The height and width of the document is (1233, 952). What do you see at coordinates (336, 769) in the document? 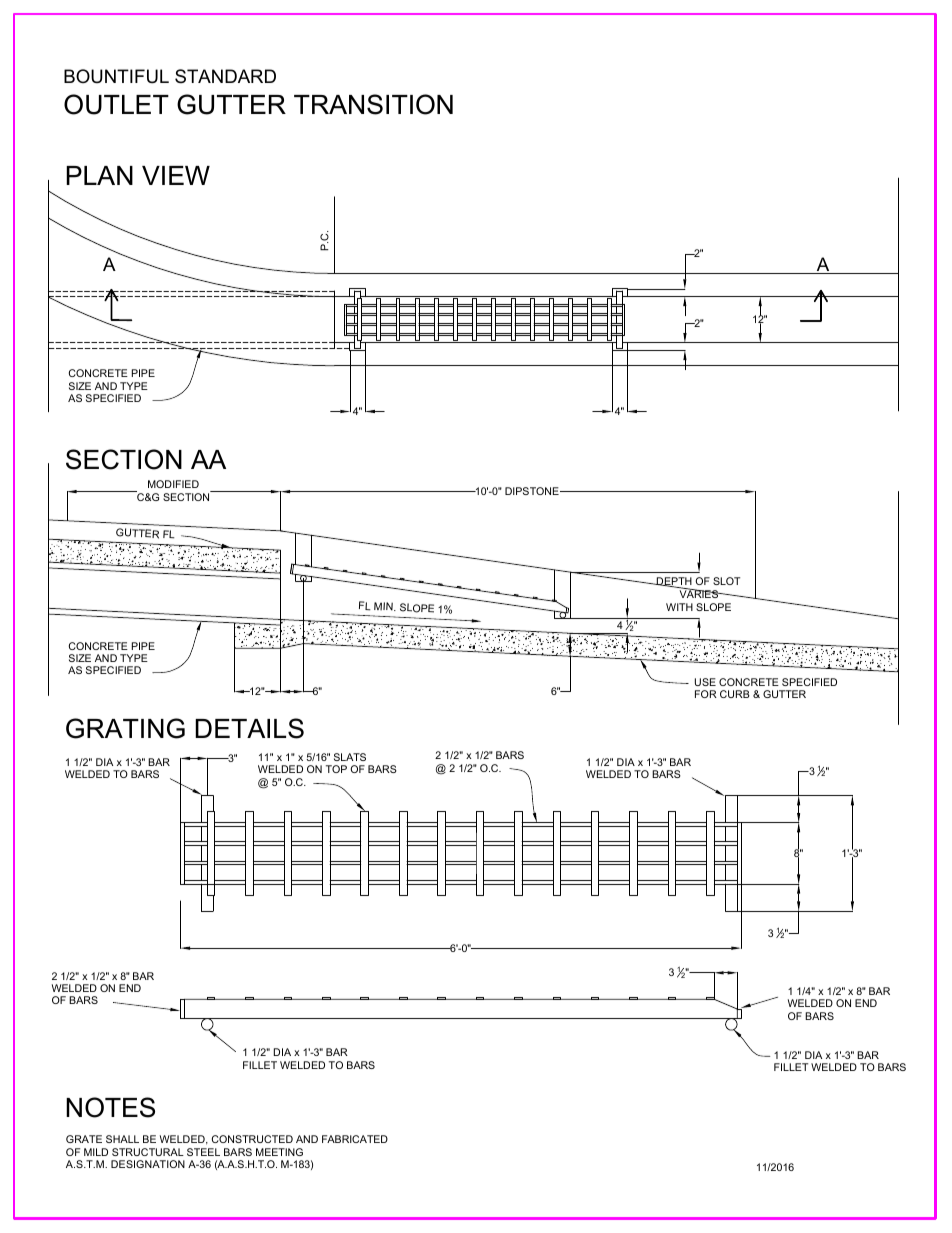
I see `TOP` at bounding box center [336, 769].
